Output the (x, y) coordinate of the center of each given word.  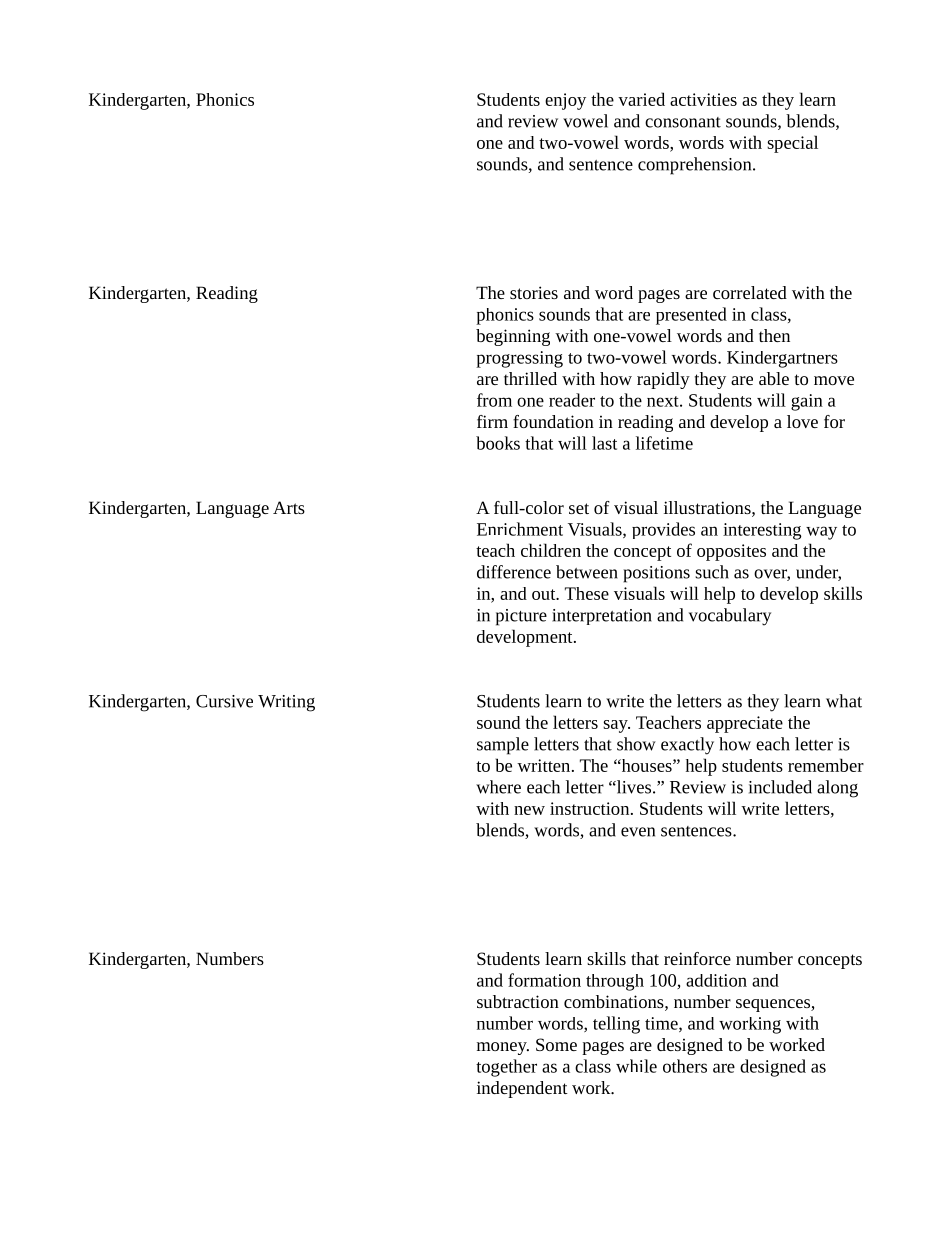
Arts (289, 507)
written (545, 765)
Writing (286, 703)
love (802, 421)
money (503, 1048)
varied (641, 99)
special (792, 144)
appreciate (745, 724)
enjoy (565, 101)
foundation (553, 421)
